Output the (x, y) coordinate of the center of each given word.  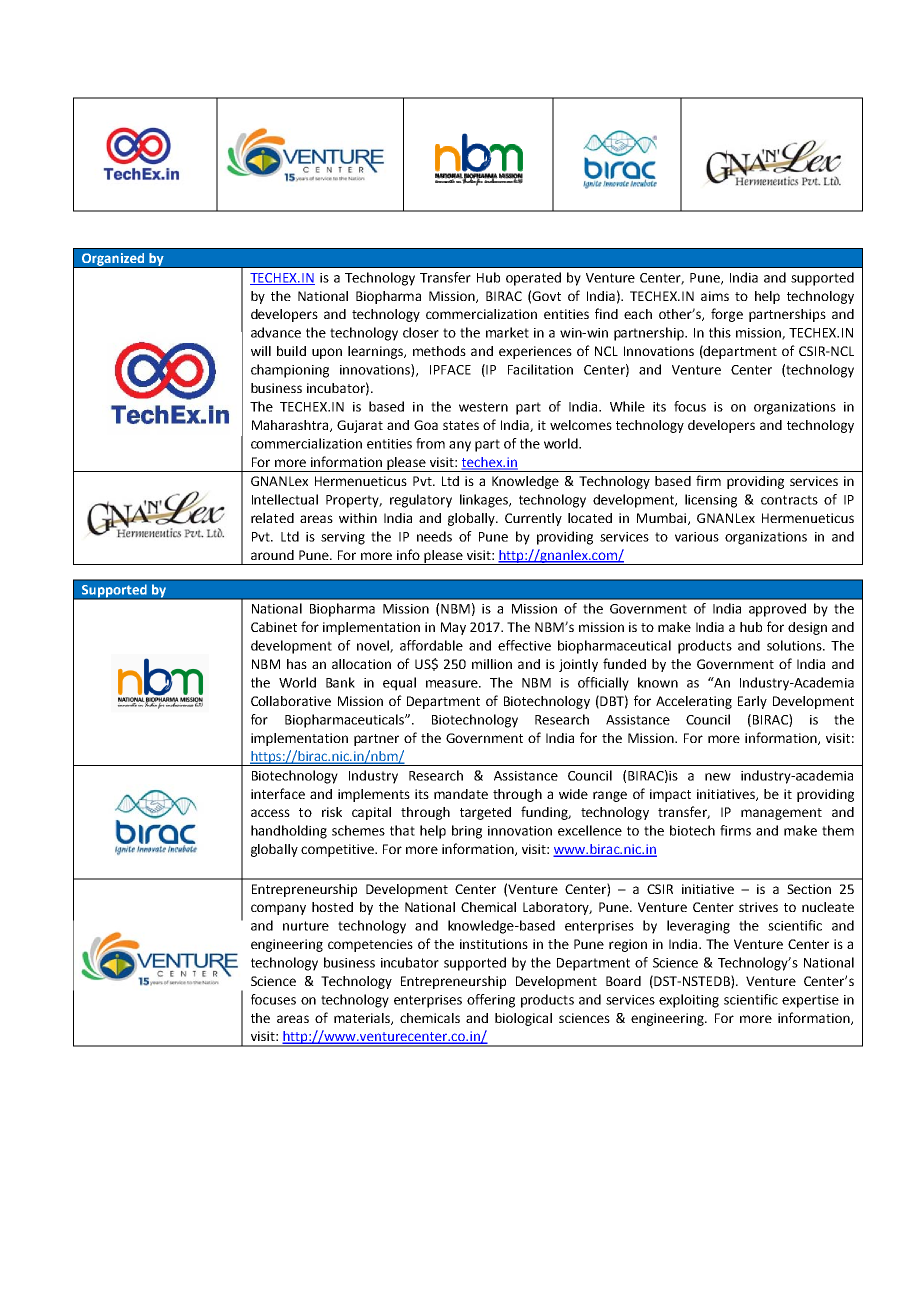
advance (276, 332)
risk (332, 812)
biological (523, 1019)
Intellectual (285, 499)
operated (533, 279)
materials (363, 1019)
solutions (795, 645)
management (781, 814)
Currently (533, 519)
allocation (361, 664)
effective (524, 645)
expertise (810, 1001)
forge (727, 315)
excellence (590, 830)
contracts (789, 500)
